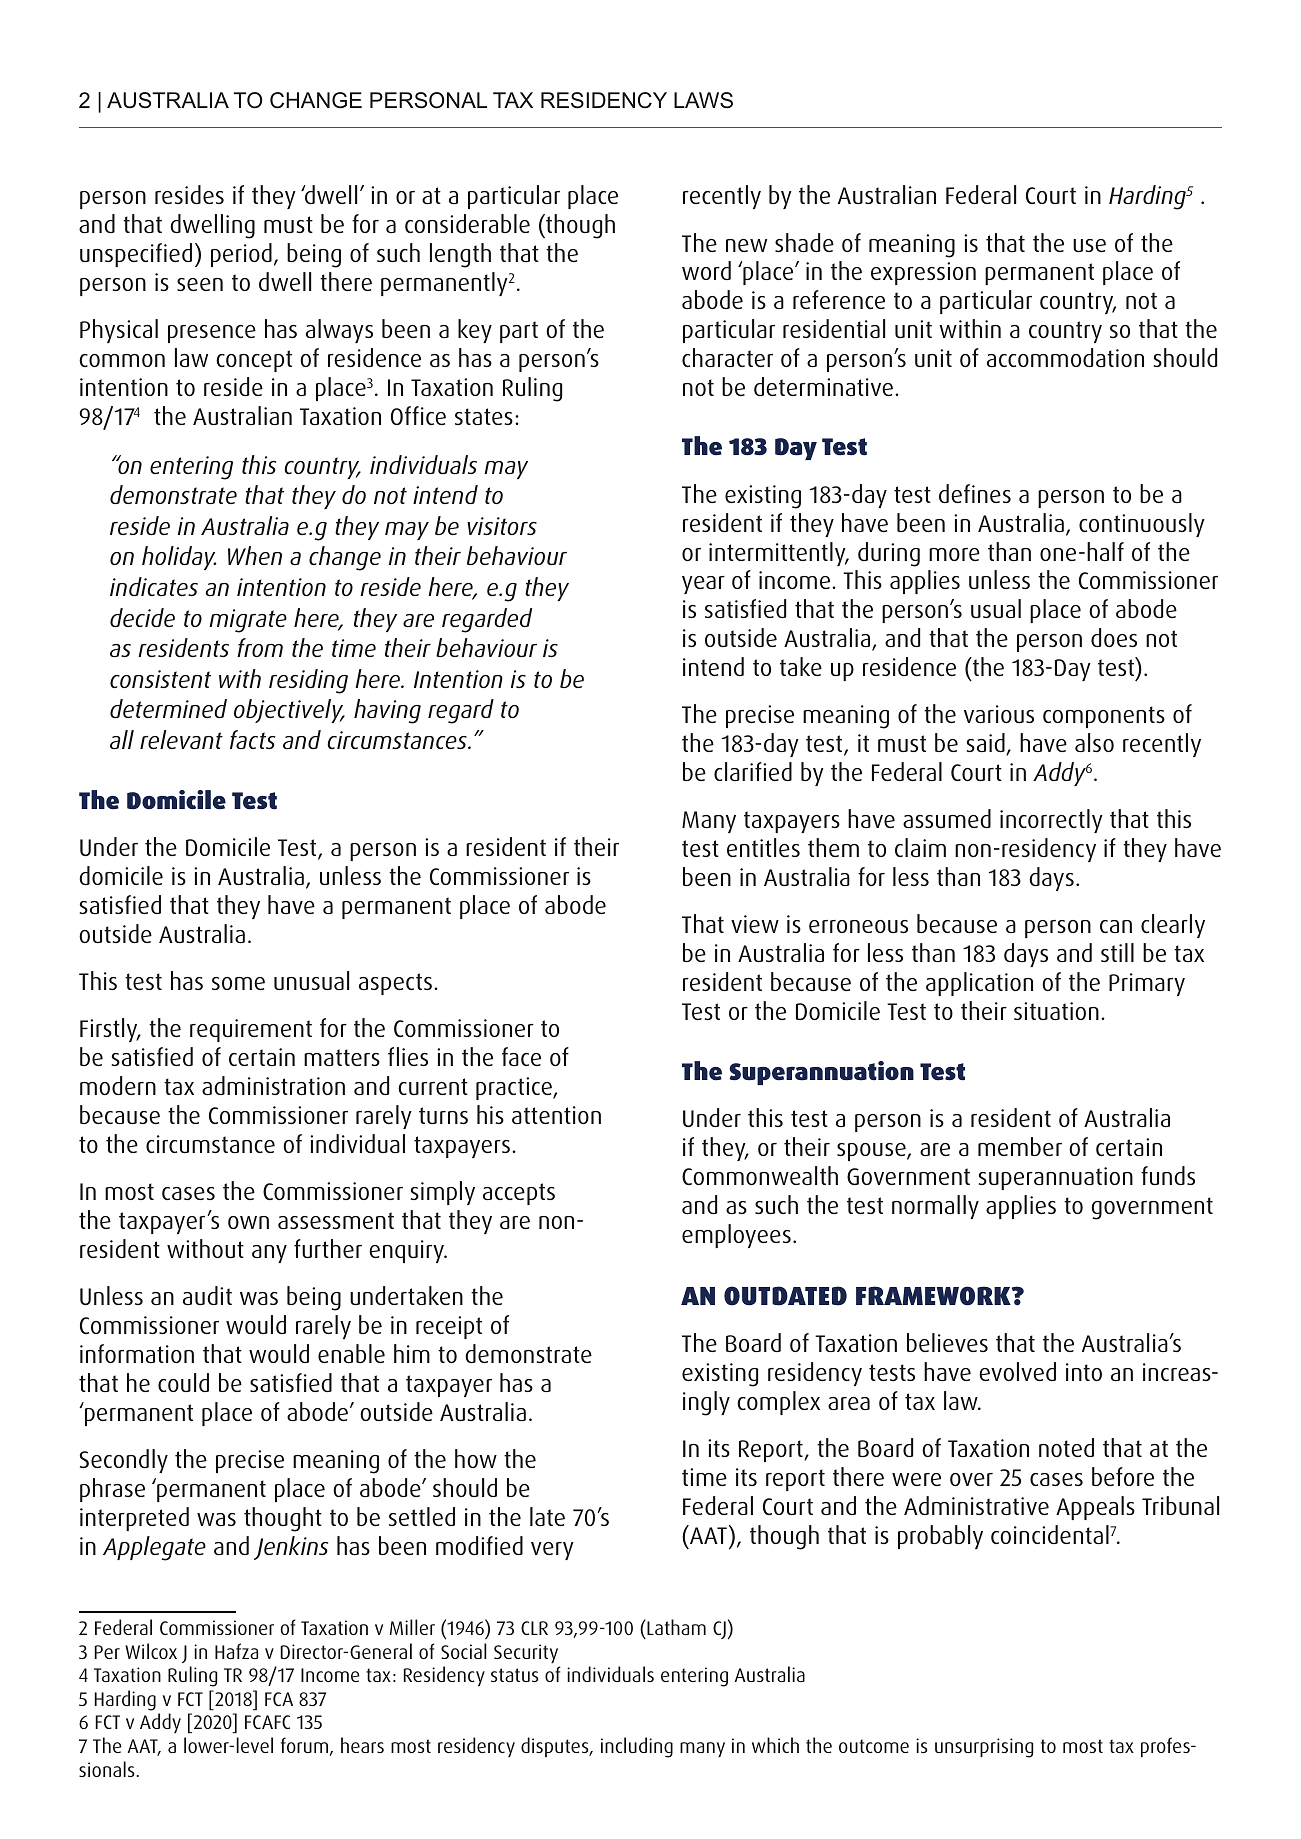 The height and width of the screenshot is (1839, 1301). I want to click on period, so click(241, 255).
